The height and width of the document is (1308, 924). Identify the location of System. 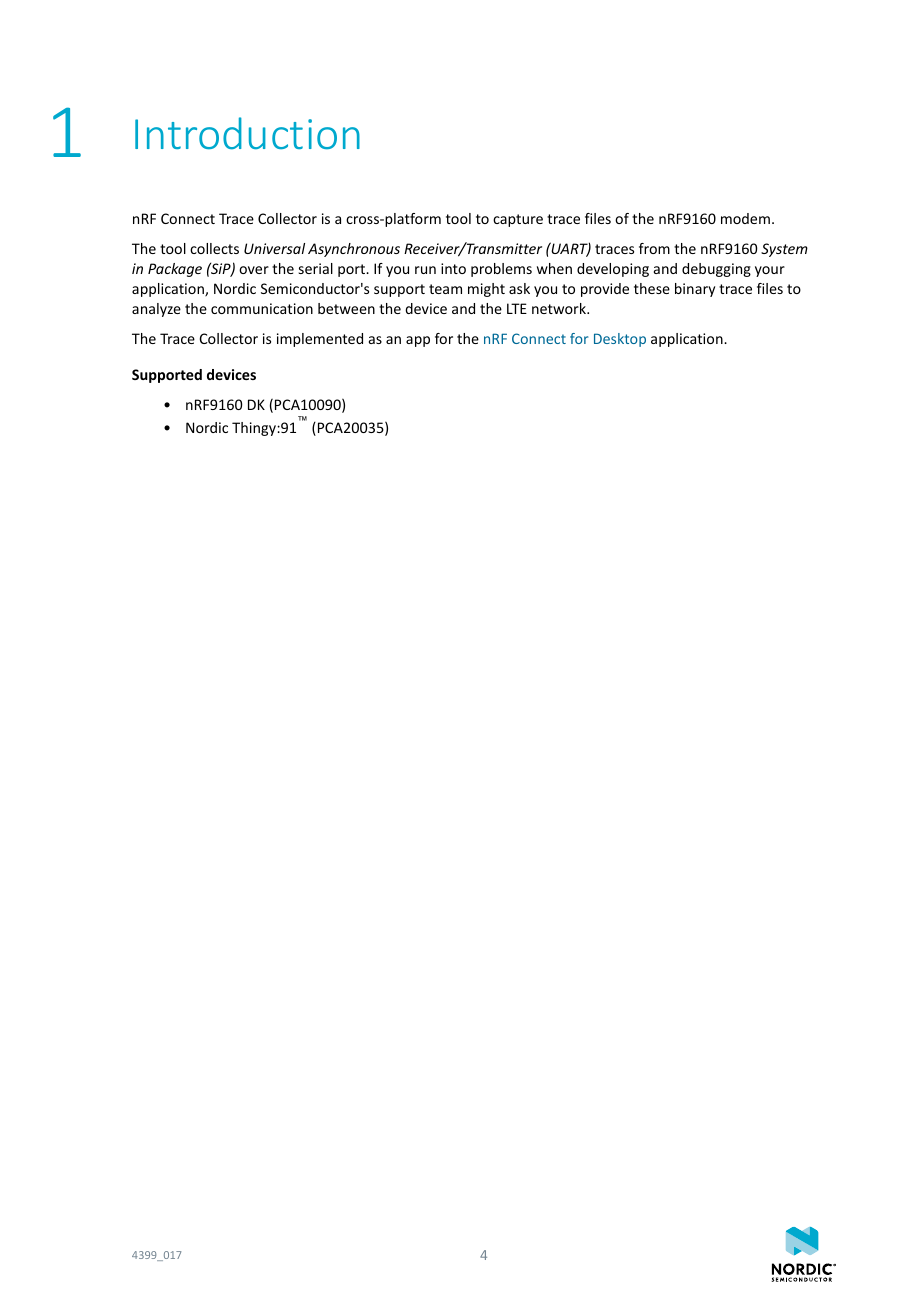
(784, 250).
